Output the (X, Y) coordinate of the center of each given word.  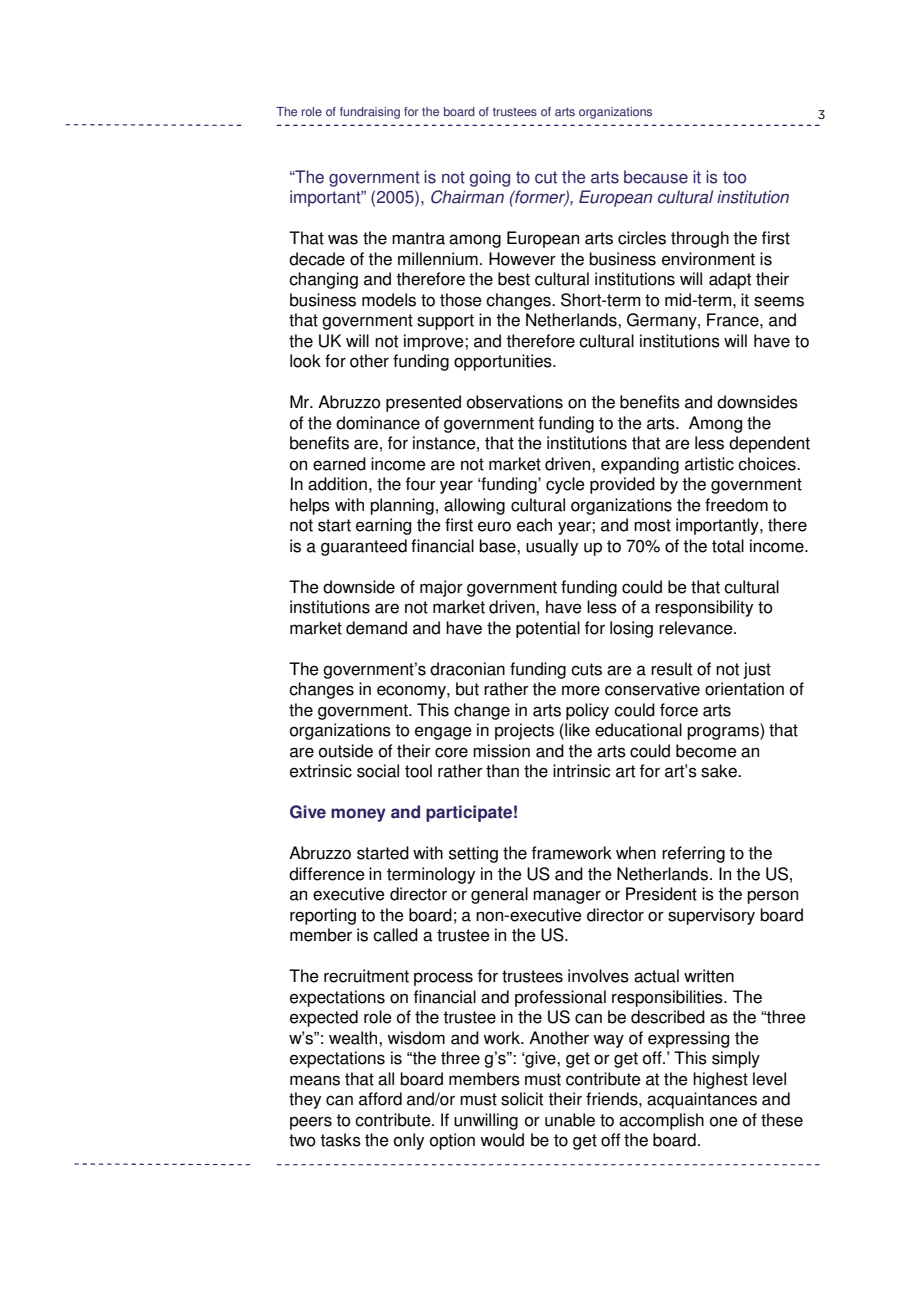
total (728, 546)
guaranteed (364, 547)
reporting (323, 916)
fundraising (370, 113)
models (389, 300)
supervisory (711, 916)
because (656, 177)
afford (380, 1099)
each (534, 525)
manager (567, 897)
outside (346, 751)
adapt (730, 280)
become (706, 751)
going (489, 178)
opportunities (504, 362)
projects (524, 731)
